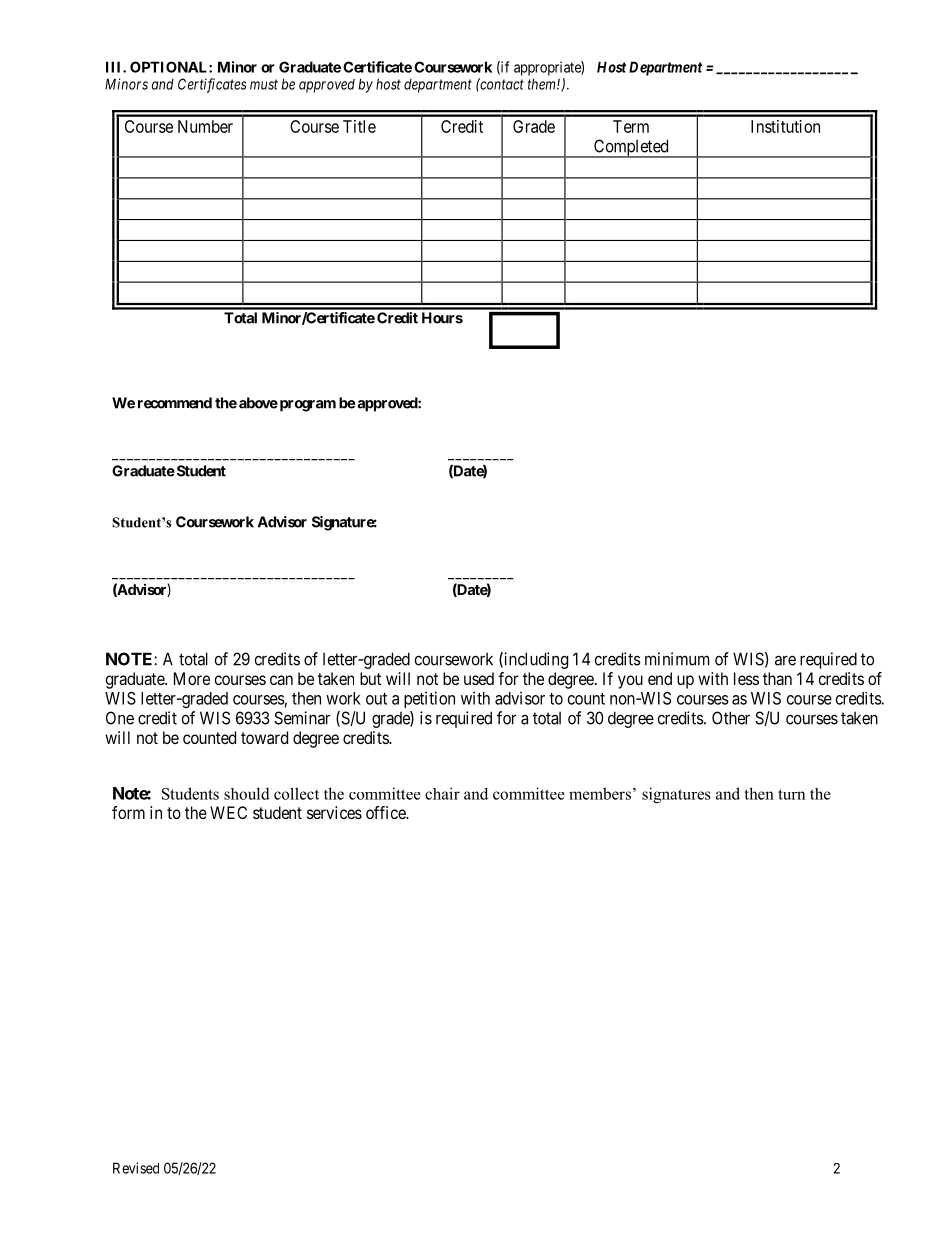  Describe the element at coordinates (791, 794) in the screenshot. I see `turn` at that location.
